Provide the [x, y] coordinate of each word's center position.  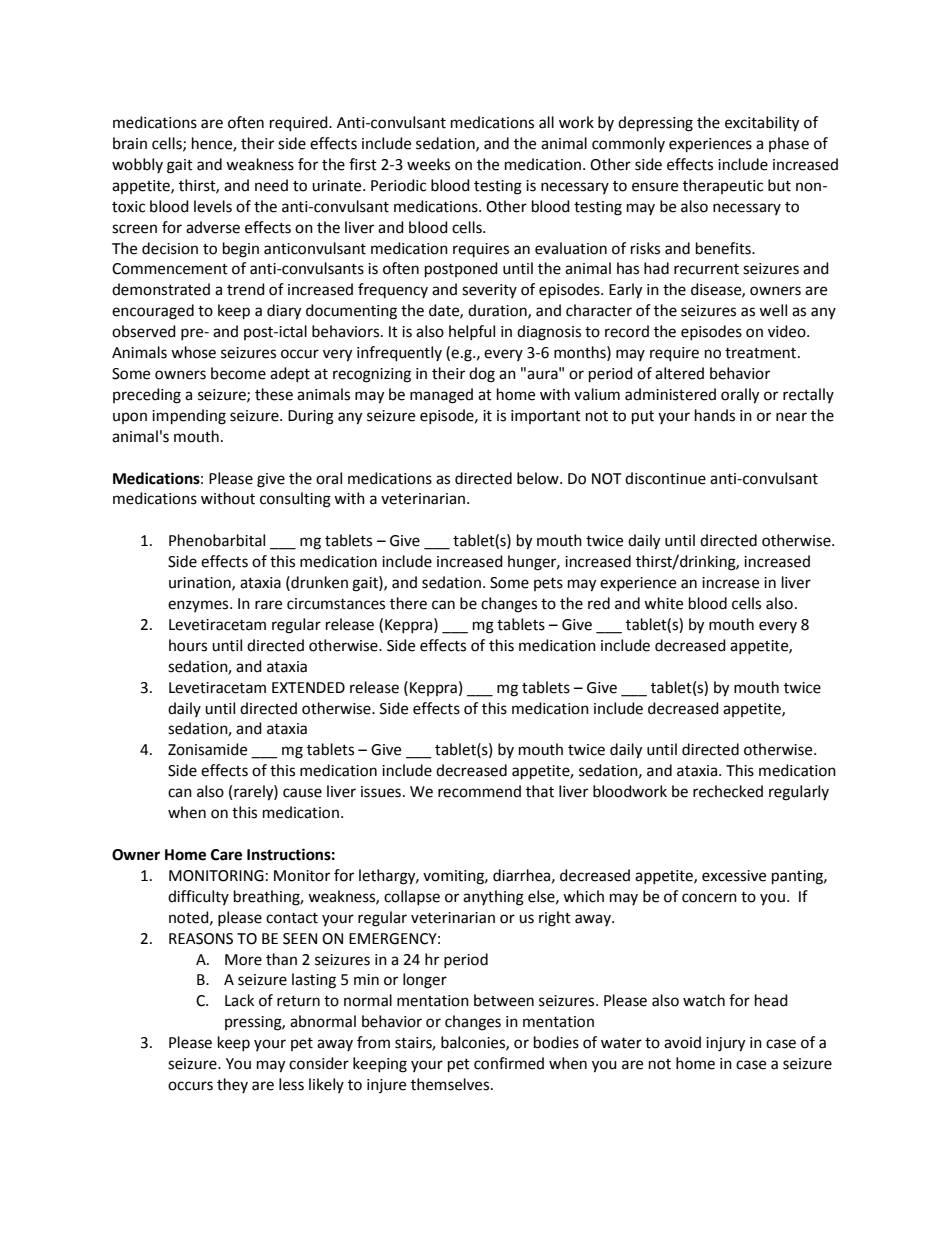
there [408, 603]
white [663, 603]
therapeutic [723, 186]
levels [213, 206]
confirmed [509, 1063]
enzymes [199, 606]
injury [725, 1044]
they [232, 1085]
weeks [428, 164]
